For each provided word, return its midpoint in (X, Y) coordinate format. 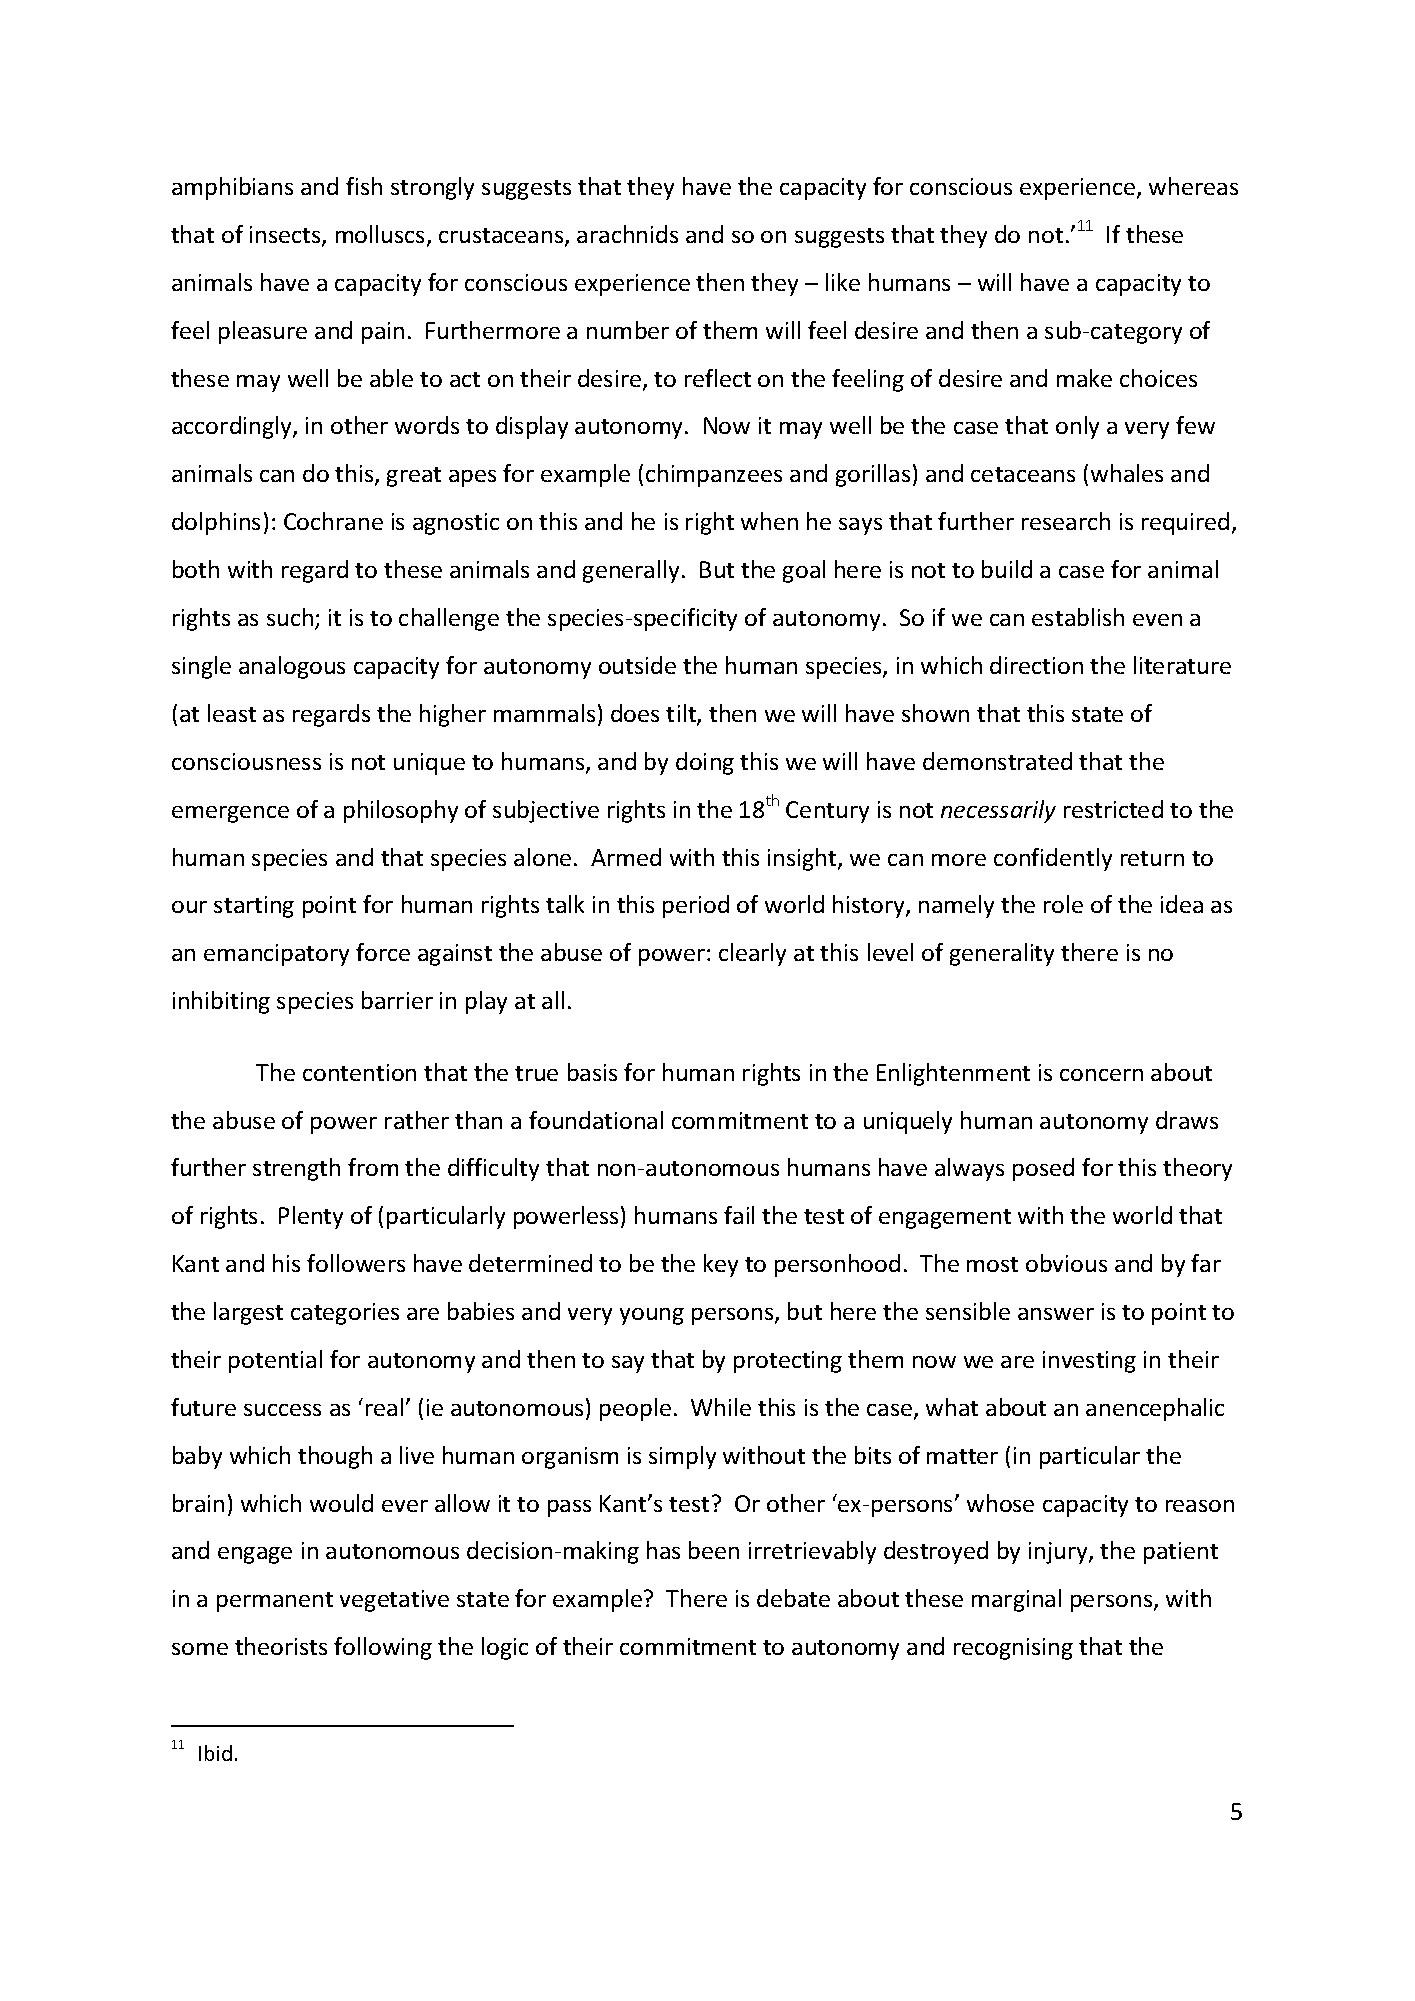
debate (793, 1598)
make (1084, 378)
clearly (752, 954)
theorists (281, 1646)
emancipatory (276, 955)
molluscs (382, 235)
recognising (1013, 1649)
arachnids (627, 234)
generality (1002, 954)
